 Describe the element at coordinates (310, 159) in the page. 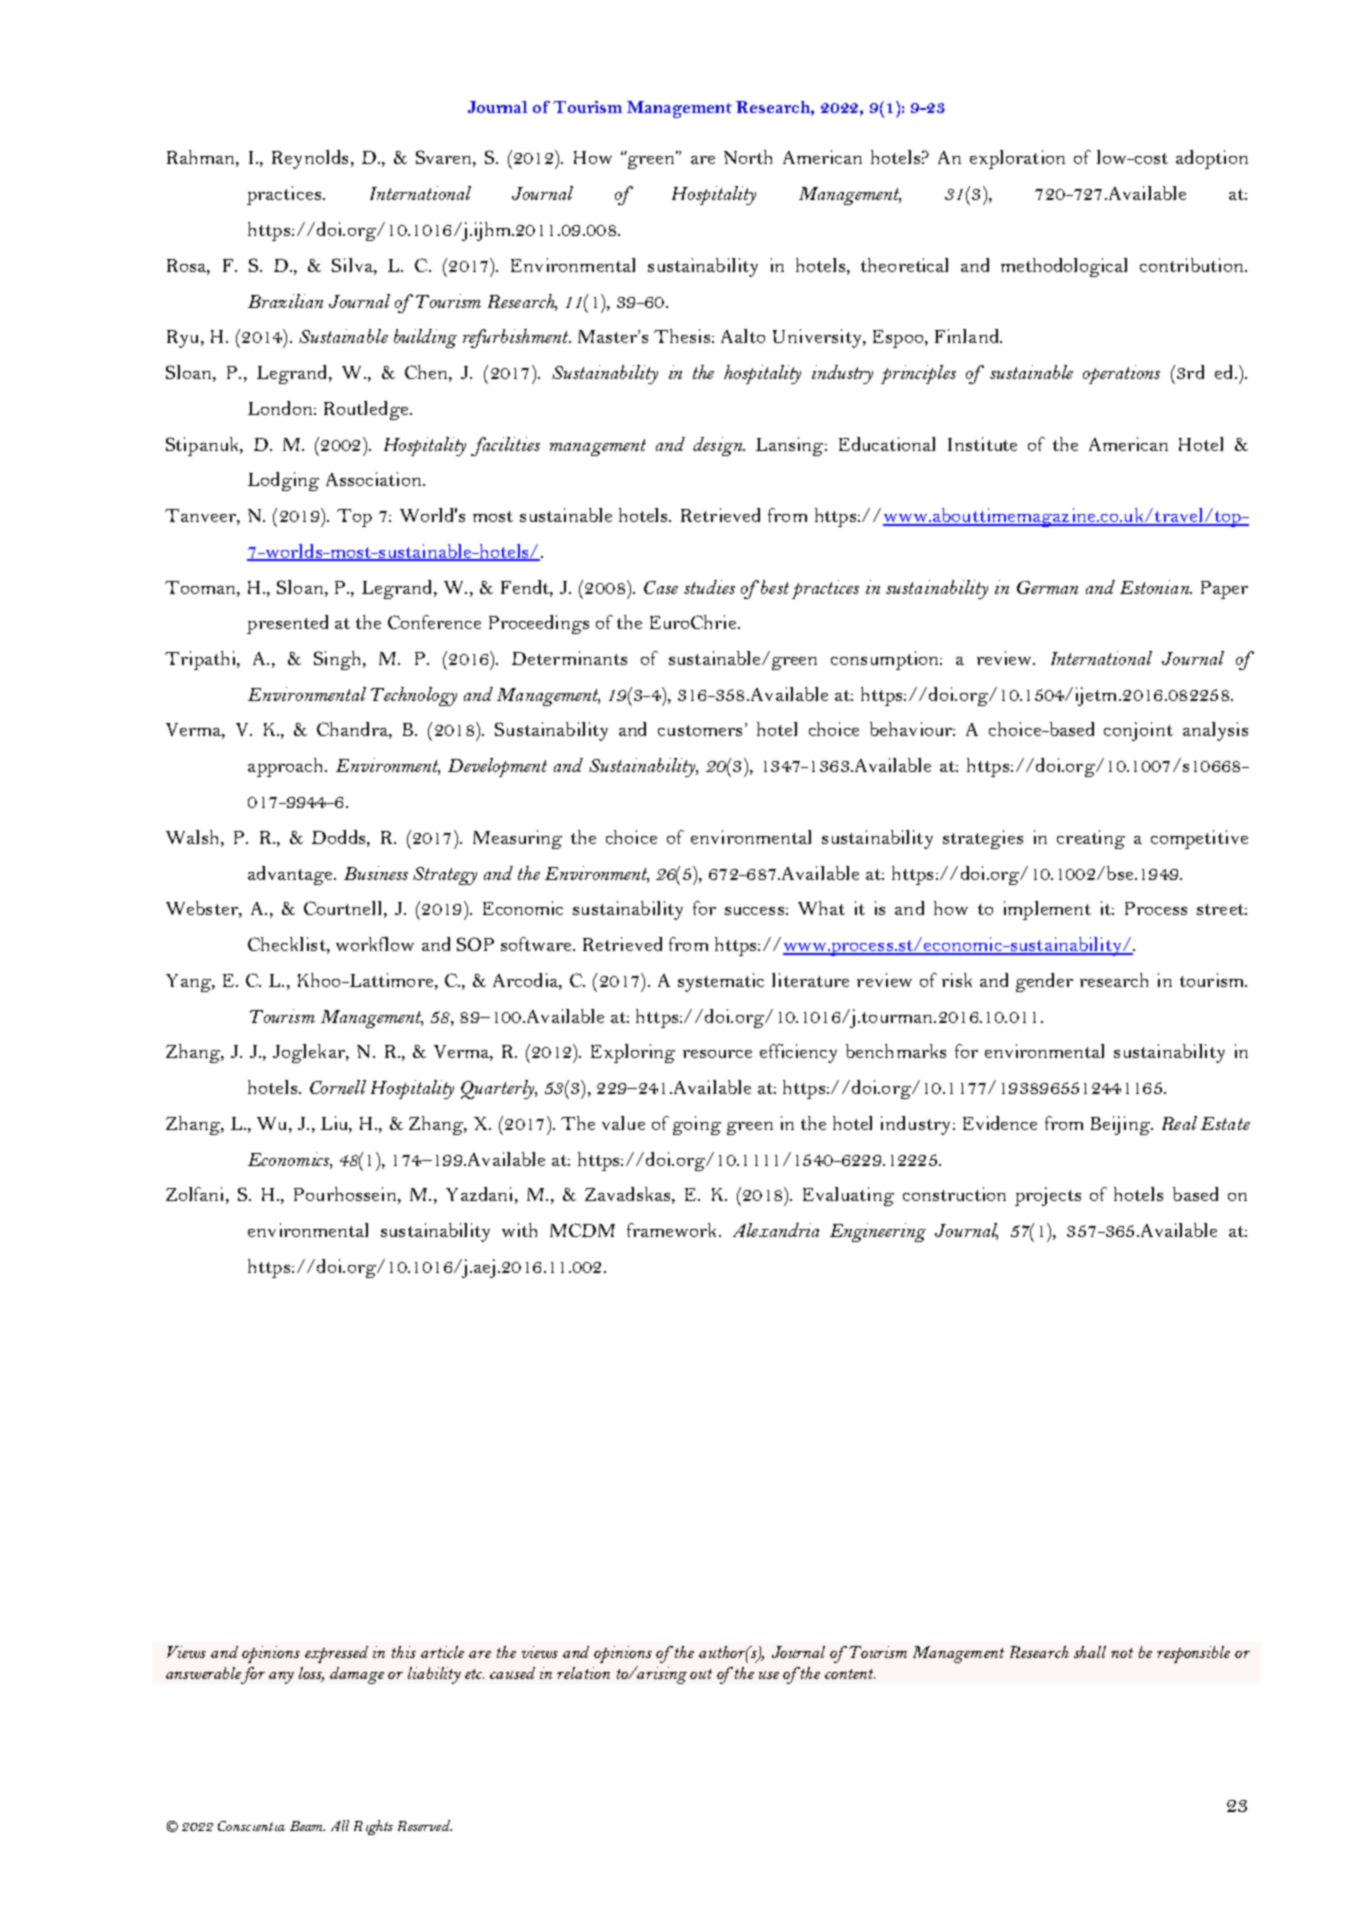

I see `Reynolds` at that location.
